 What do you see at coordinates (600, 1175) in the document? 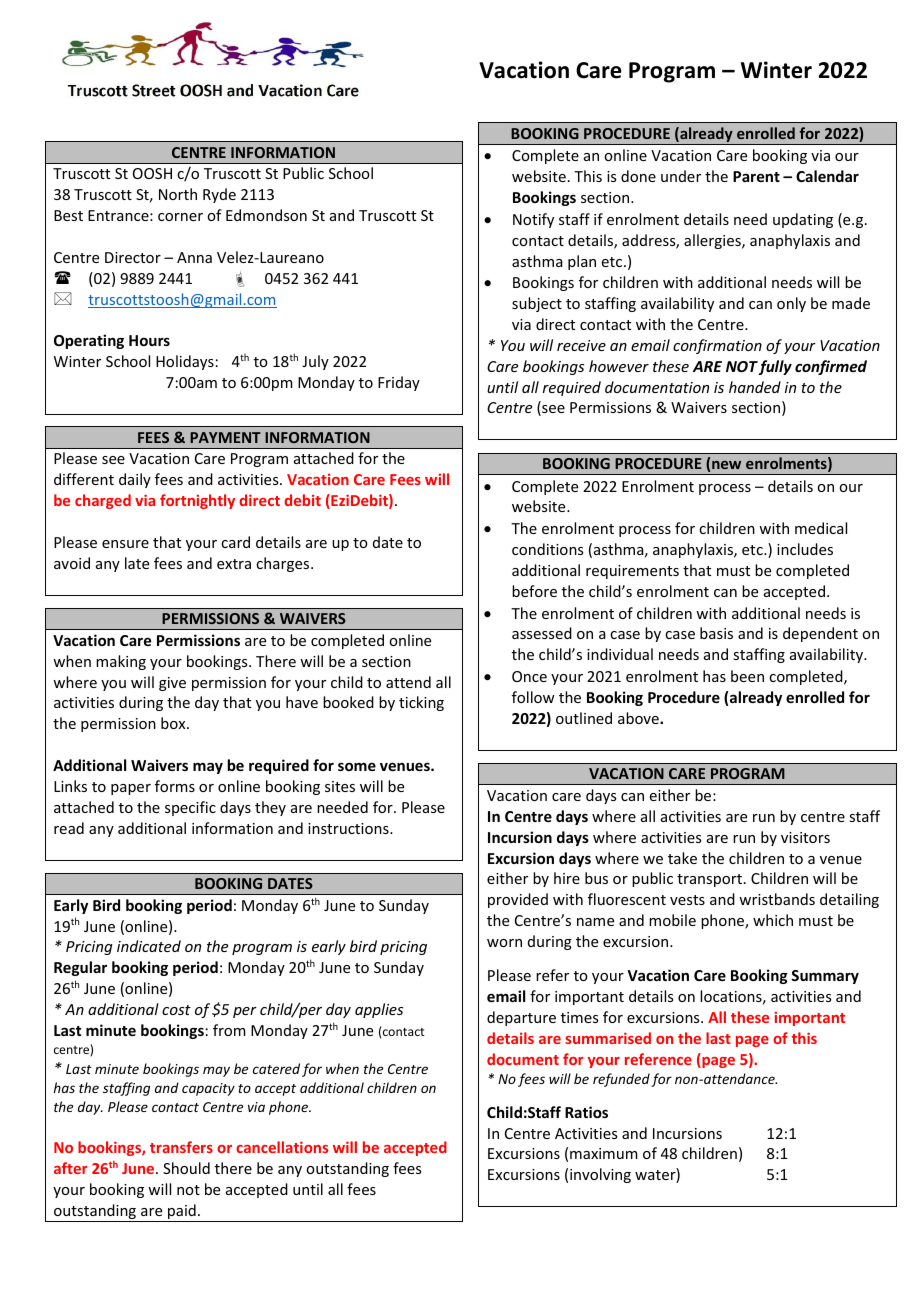
I see `involving` at bounding box center [600, 1175].
